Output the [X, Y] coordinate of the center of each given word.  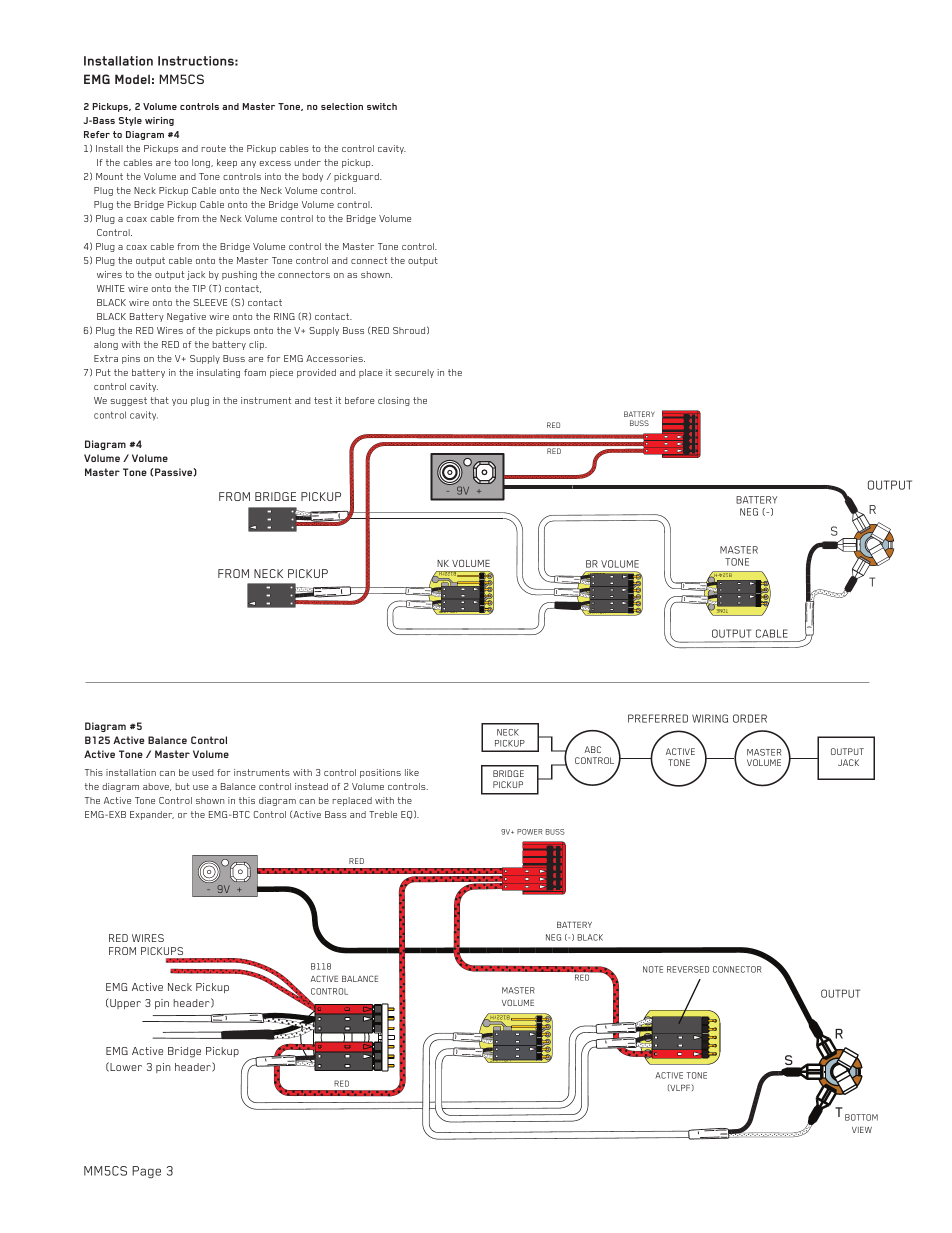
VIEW [862, 1130]
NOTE [653, 969]
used [203, 772]
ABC [592, 749]
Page [146, 1172]
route [213, 148]
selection [342, 106]
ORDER [750, 718]
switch [382, 106]
